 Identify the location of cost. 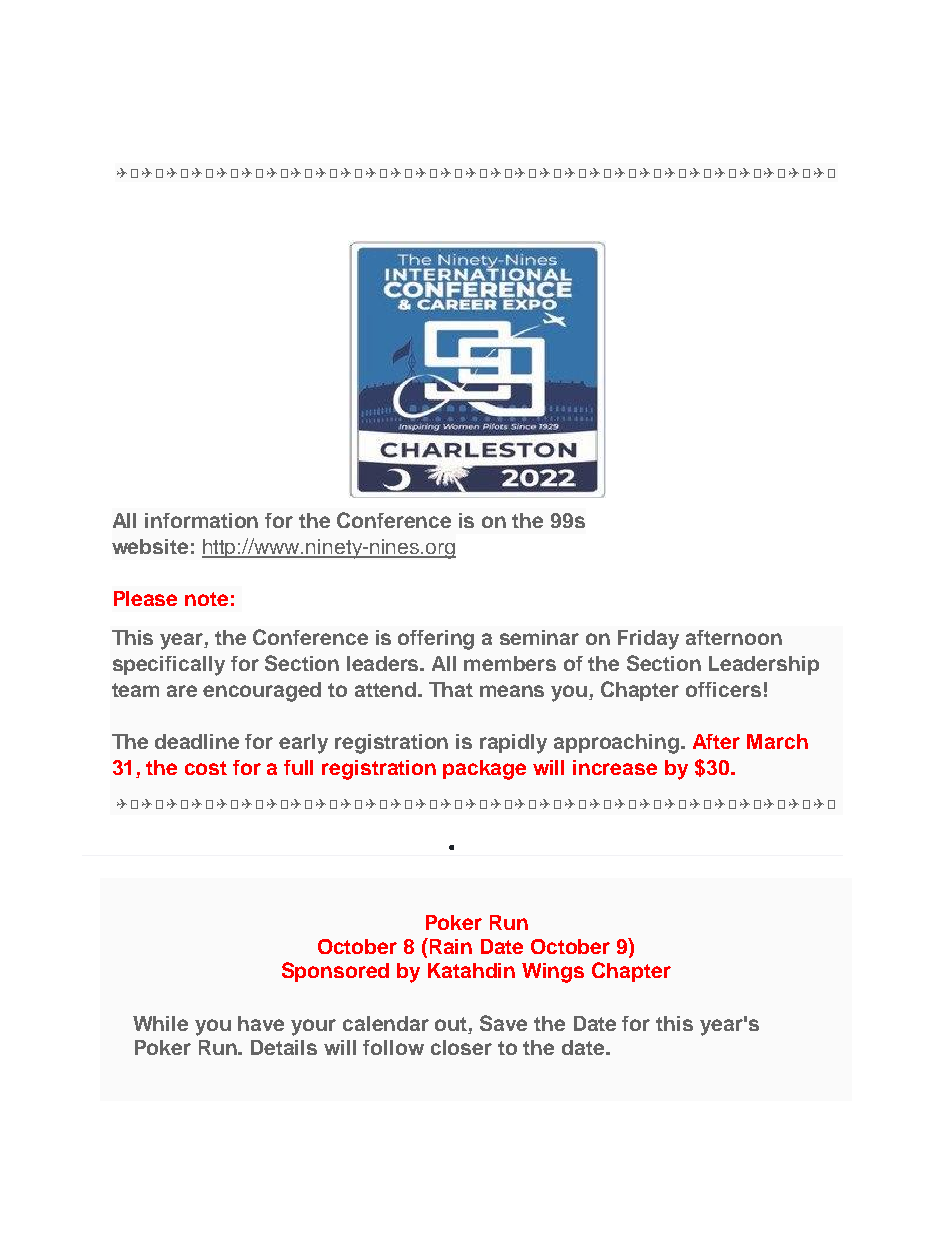
(206, 768).
